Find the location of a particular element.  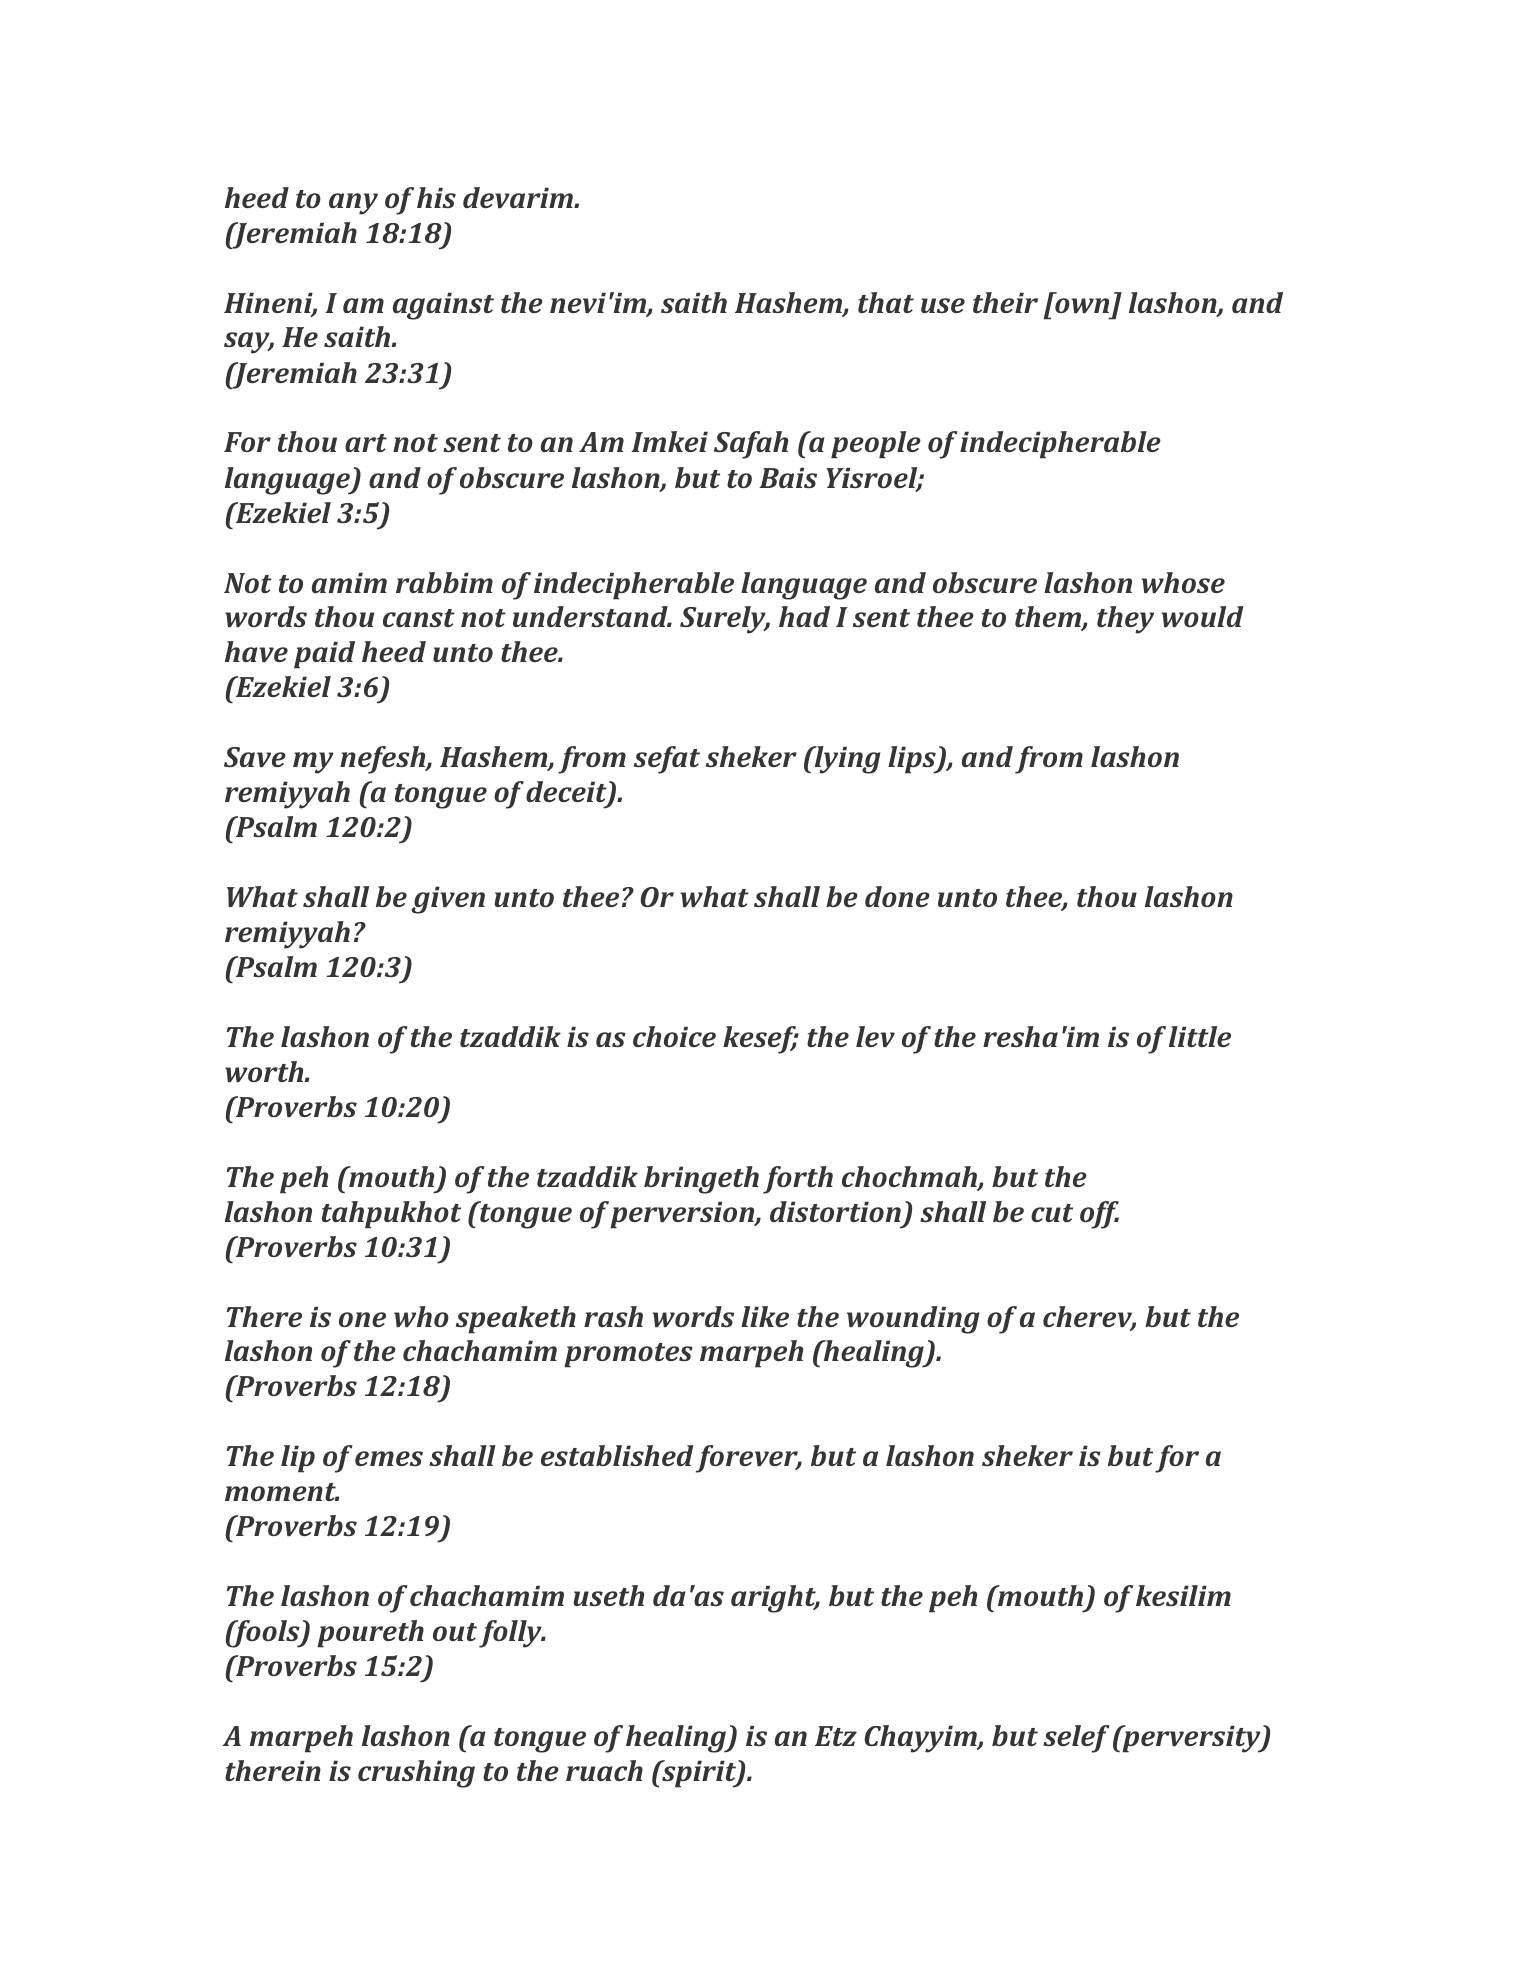

that is located at coordinates (886, 302).
